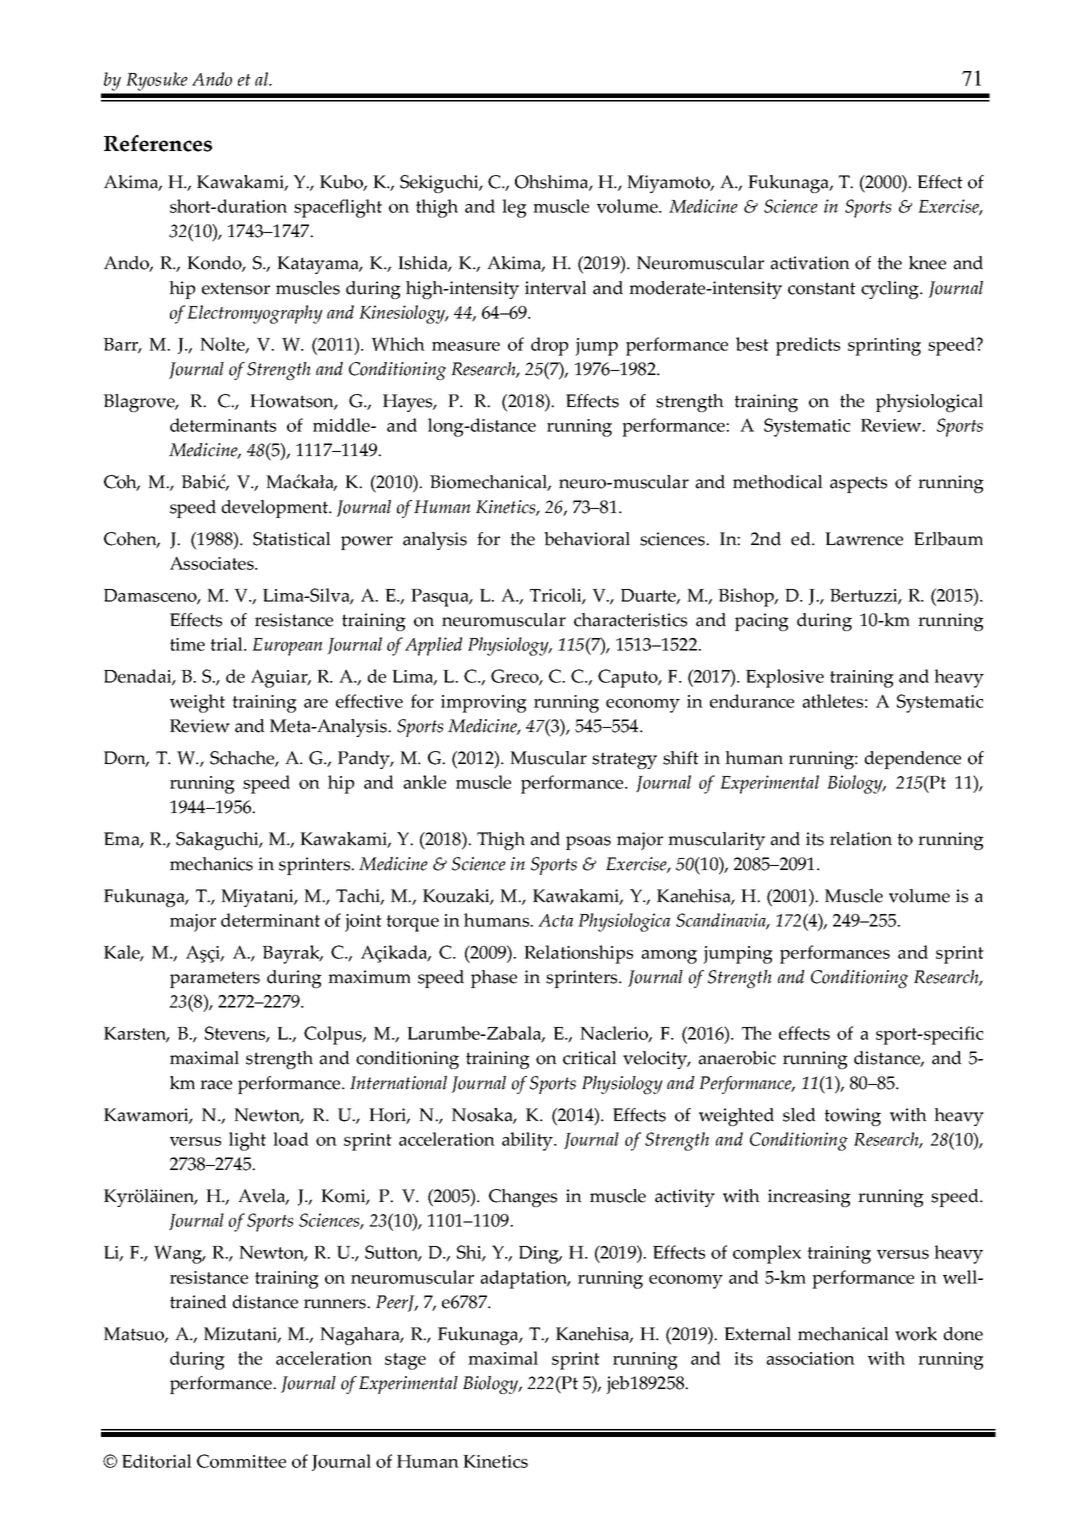  Describe the element at coordinates (810, 263) in the document. I see `activation` at that location.
